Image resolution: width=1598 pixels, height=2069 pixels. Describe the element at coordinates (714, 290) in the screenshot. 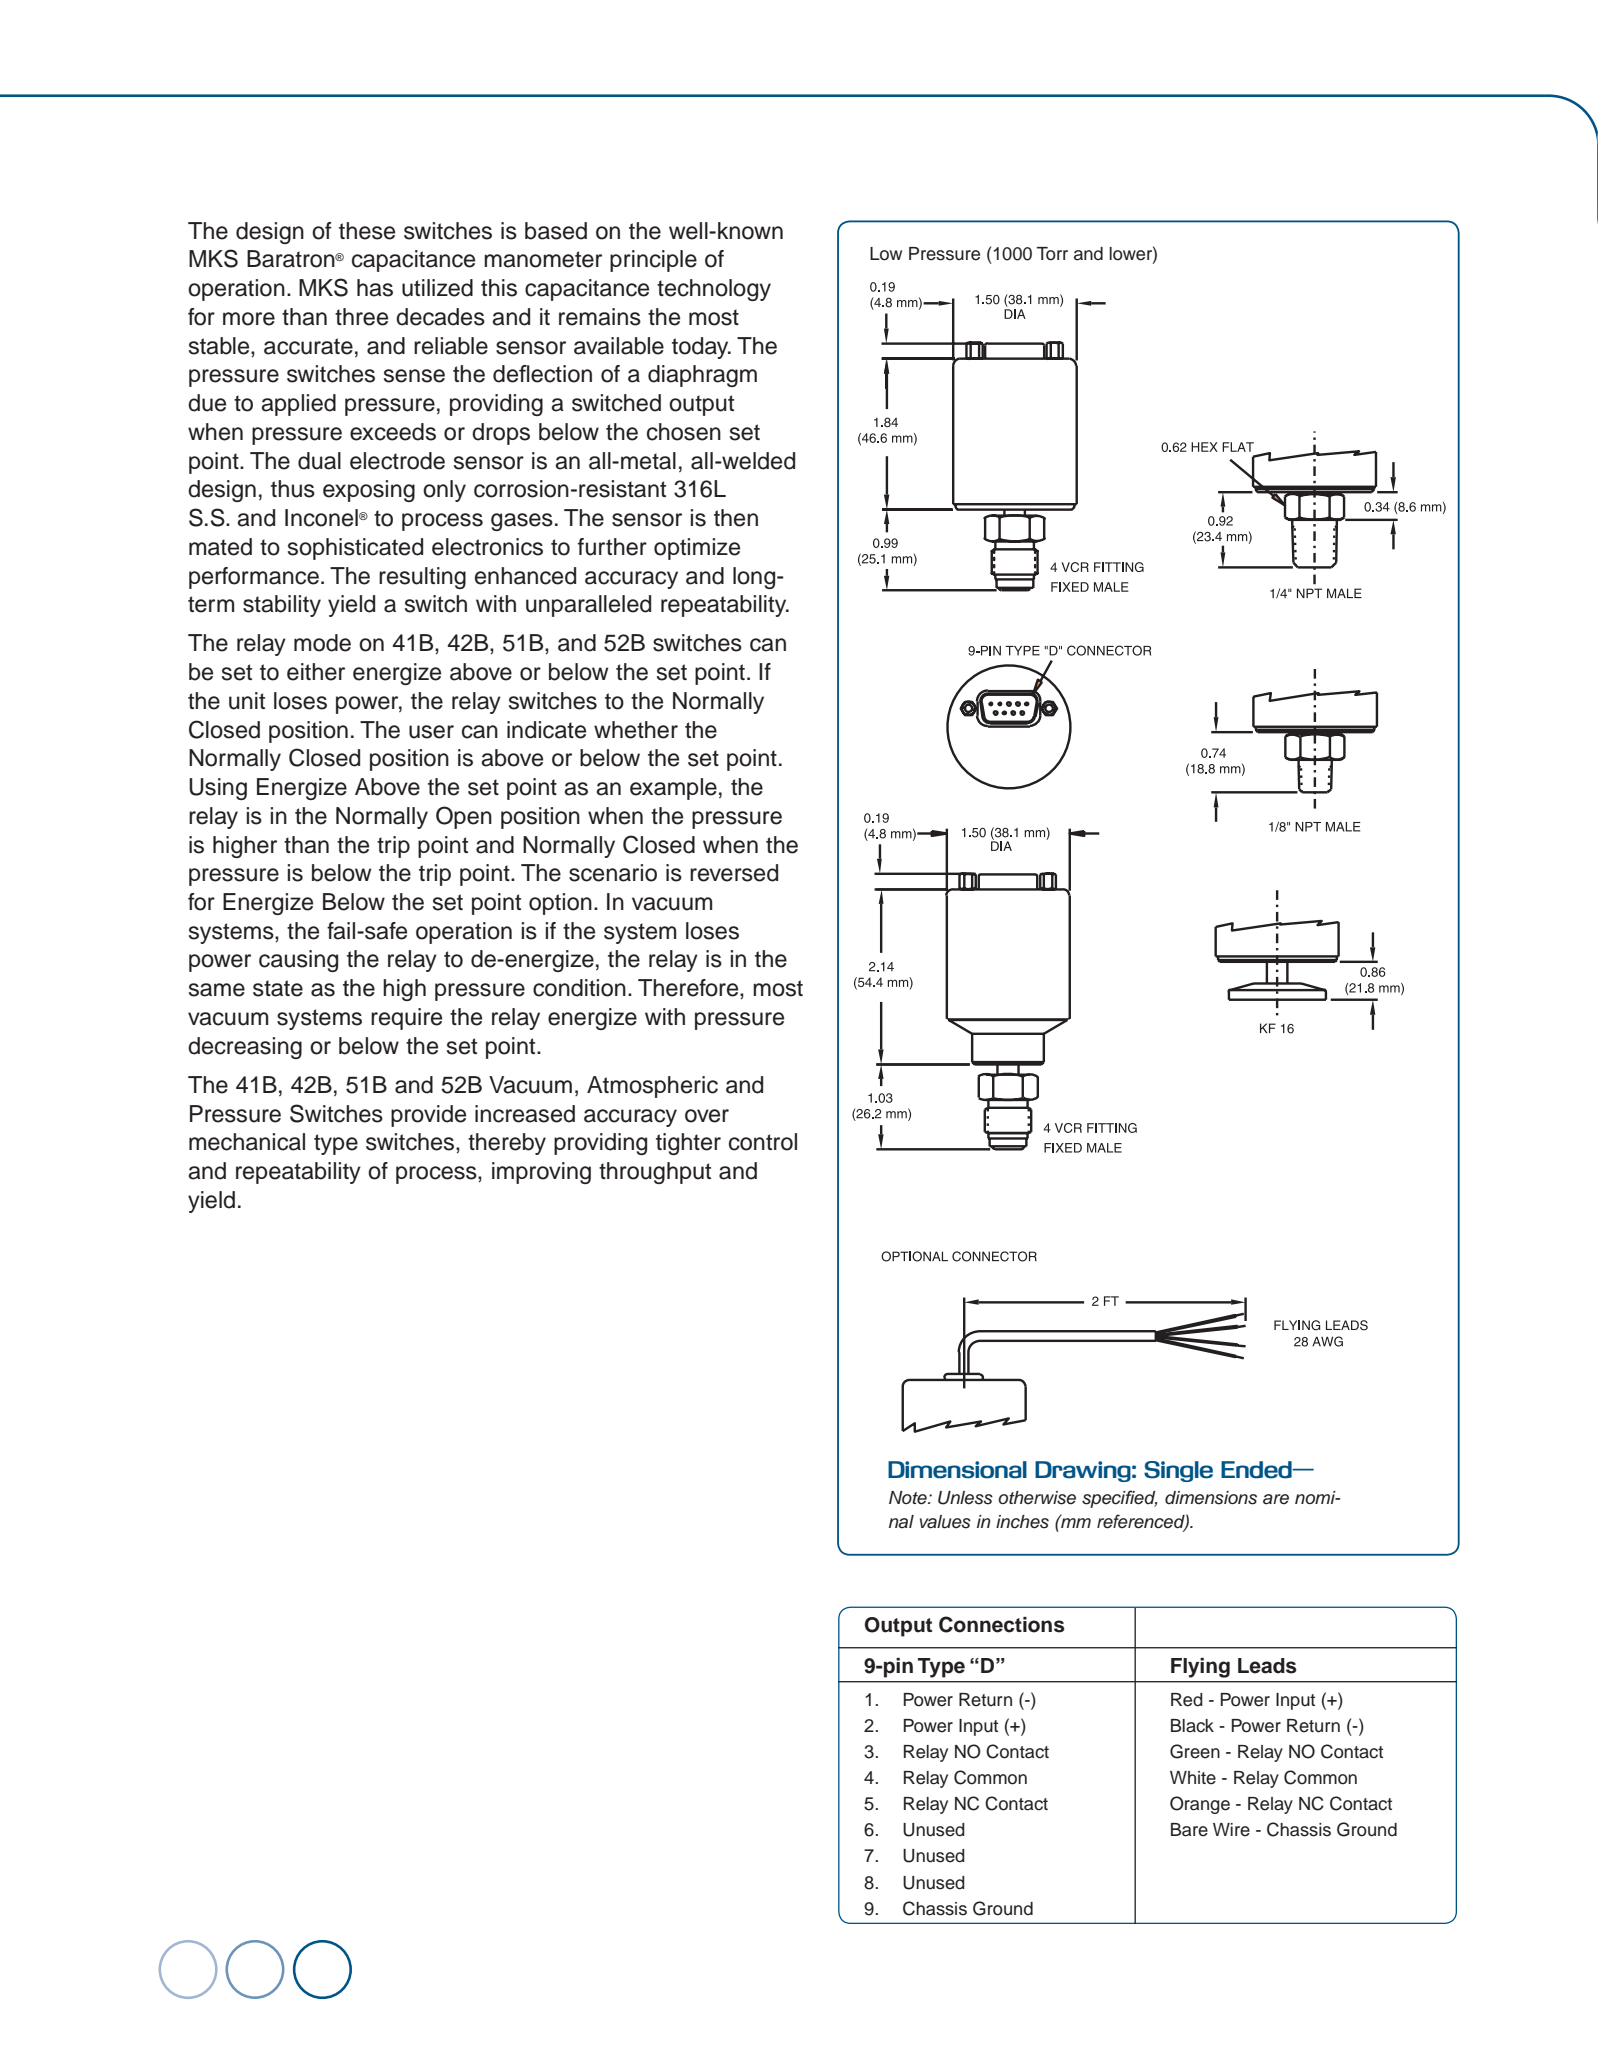

I see `technology` at that location.
